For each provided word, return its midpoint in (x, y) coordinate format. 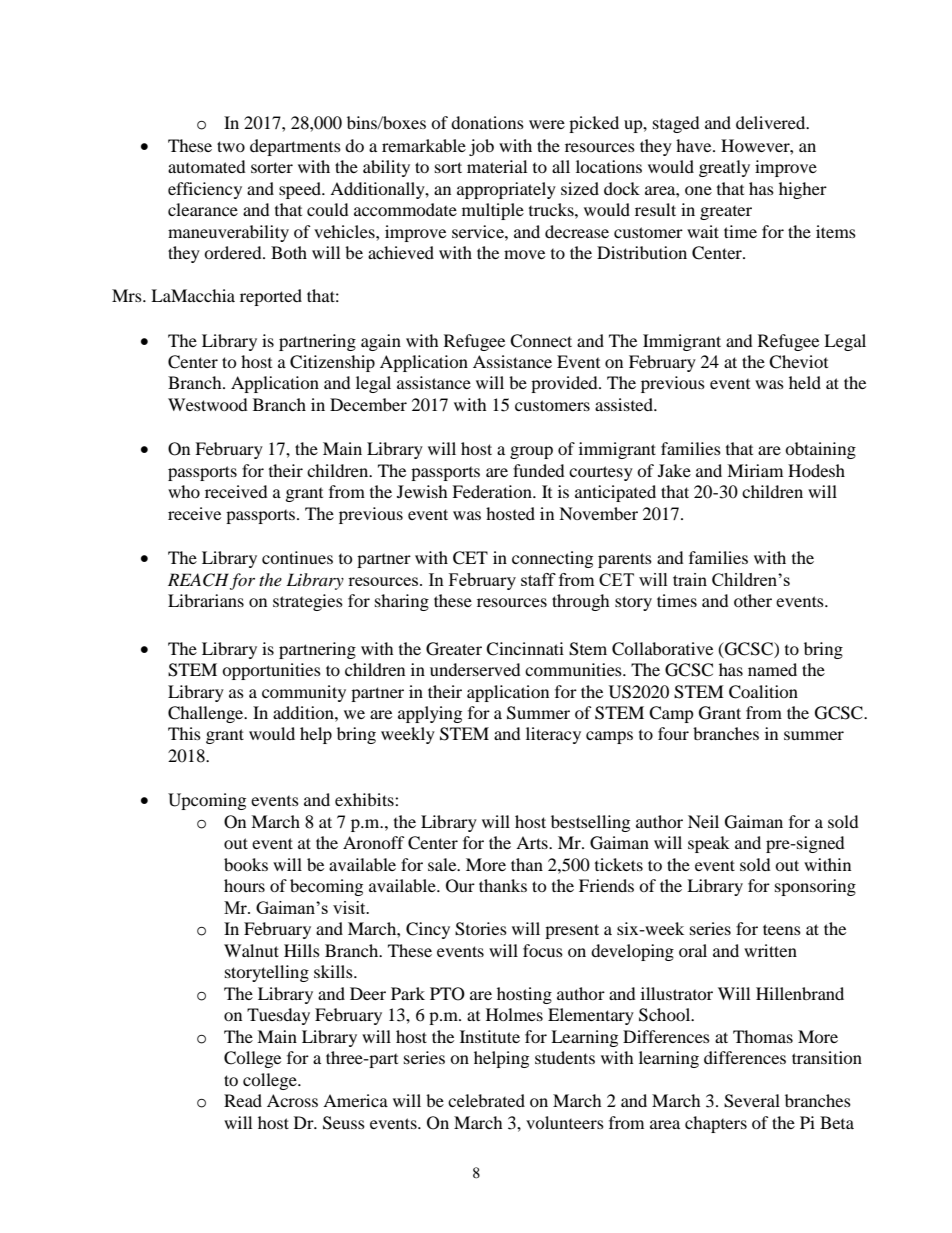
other (753, 600)
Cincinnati (525, 649)
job (481, 147)
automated (207, 166)
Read (243, 1100)
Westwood (208, 404)
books (246, 864)
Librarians (206, 600)
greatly (724, 168)
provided (565, 384)
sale (443, 864)
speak (709, 844)
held (805, 382)
